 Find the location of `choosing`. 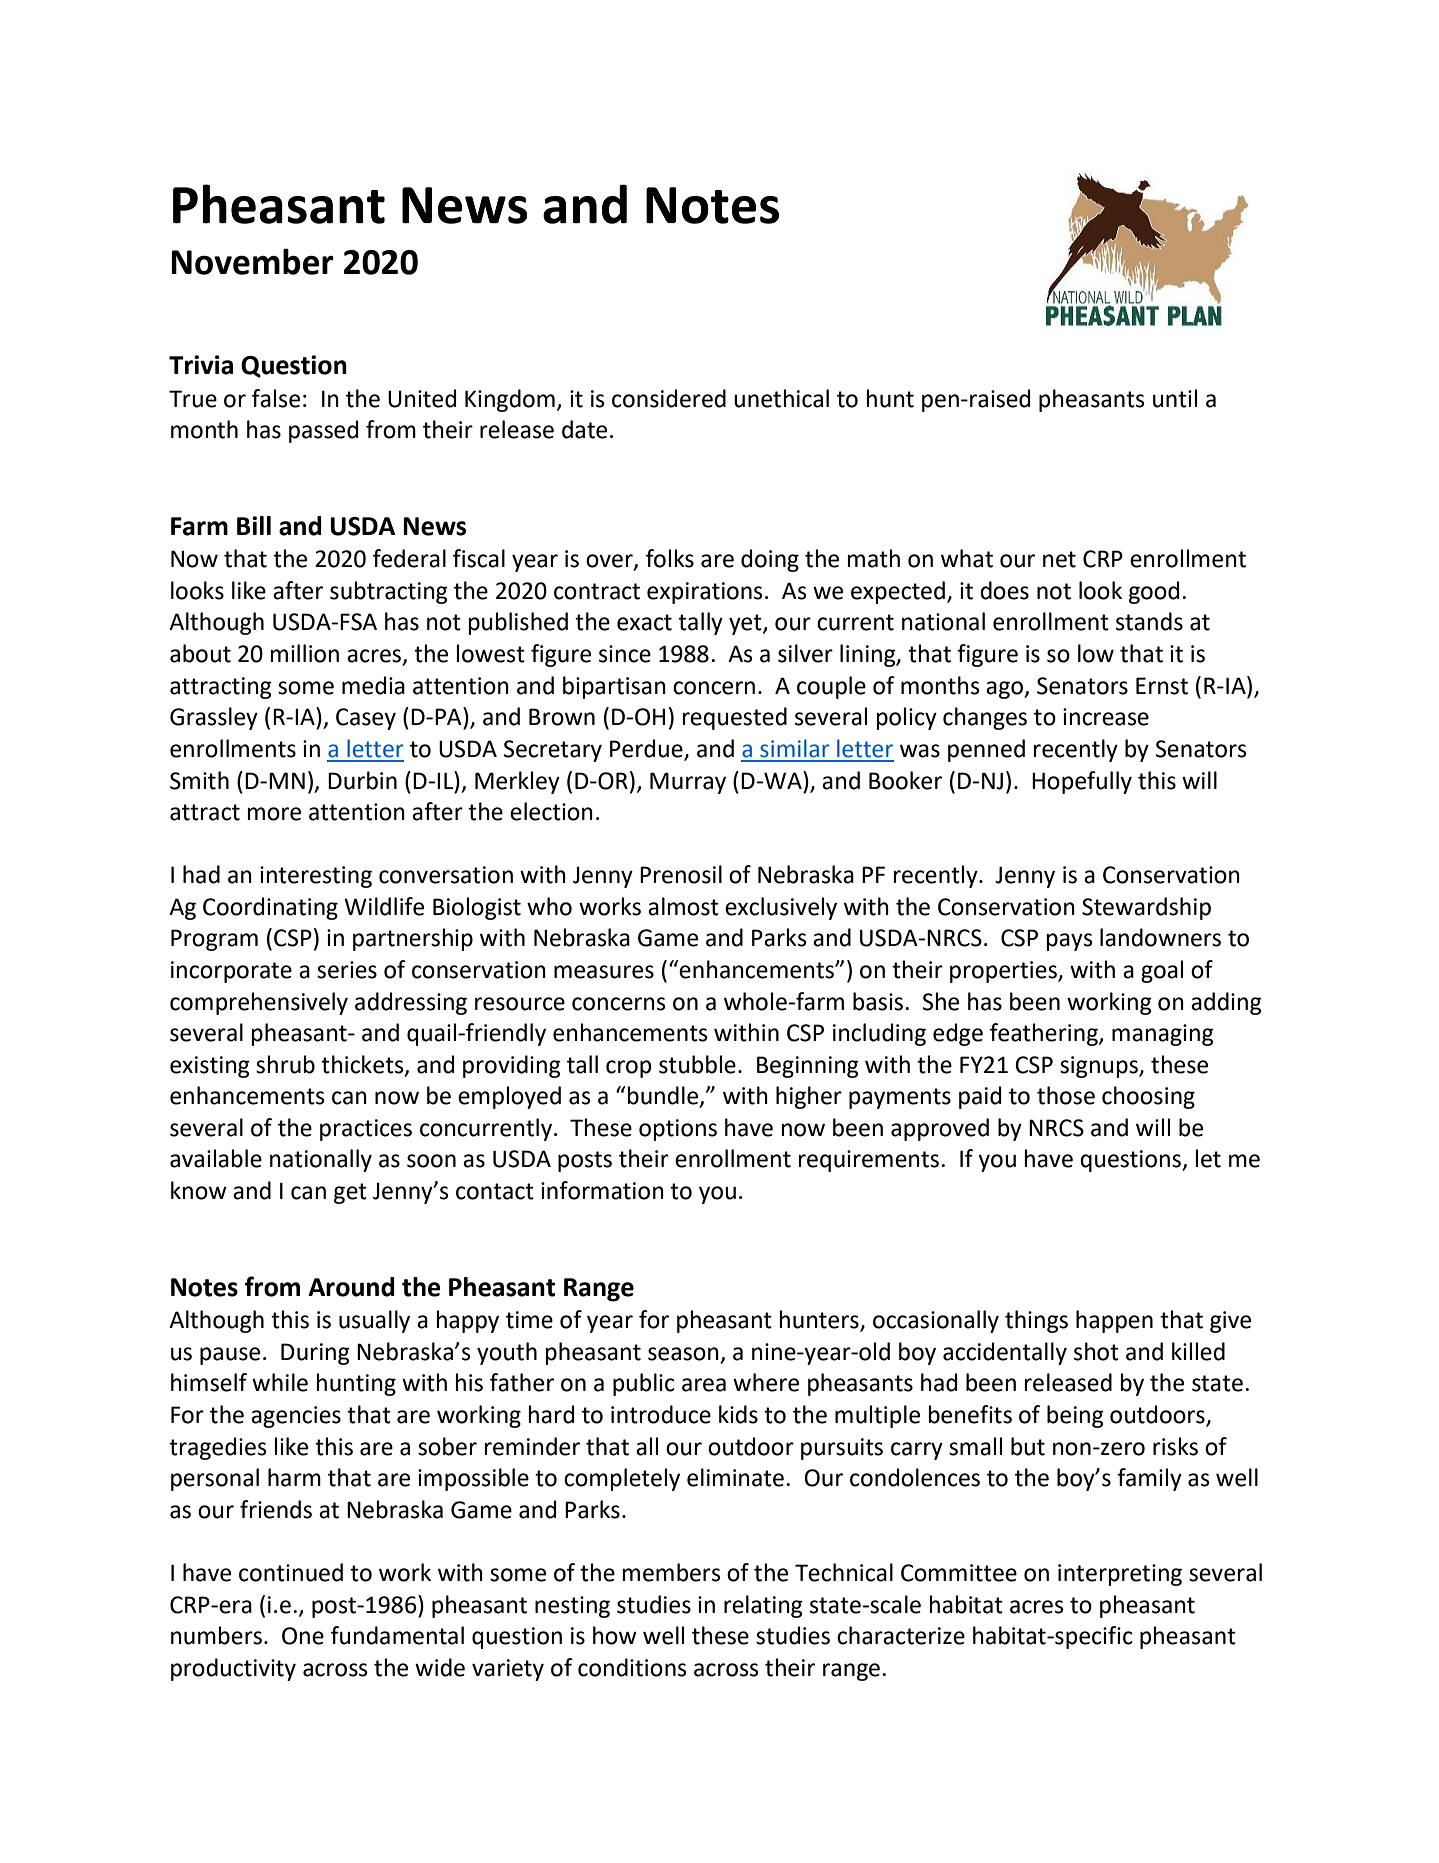

choosing is located at coordinates (1148, 1097).
